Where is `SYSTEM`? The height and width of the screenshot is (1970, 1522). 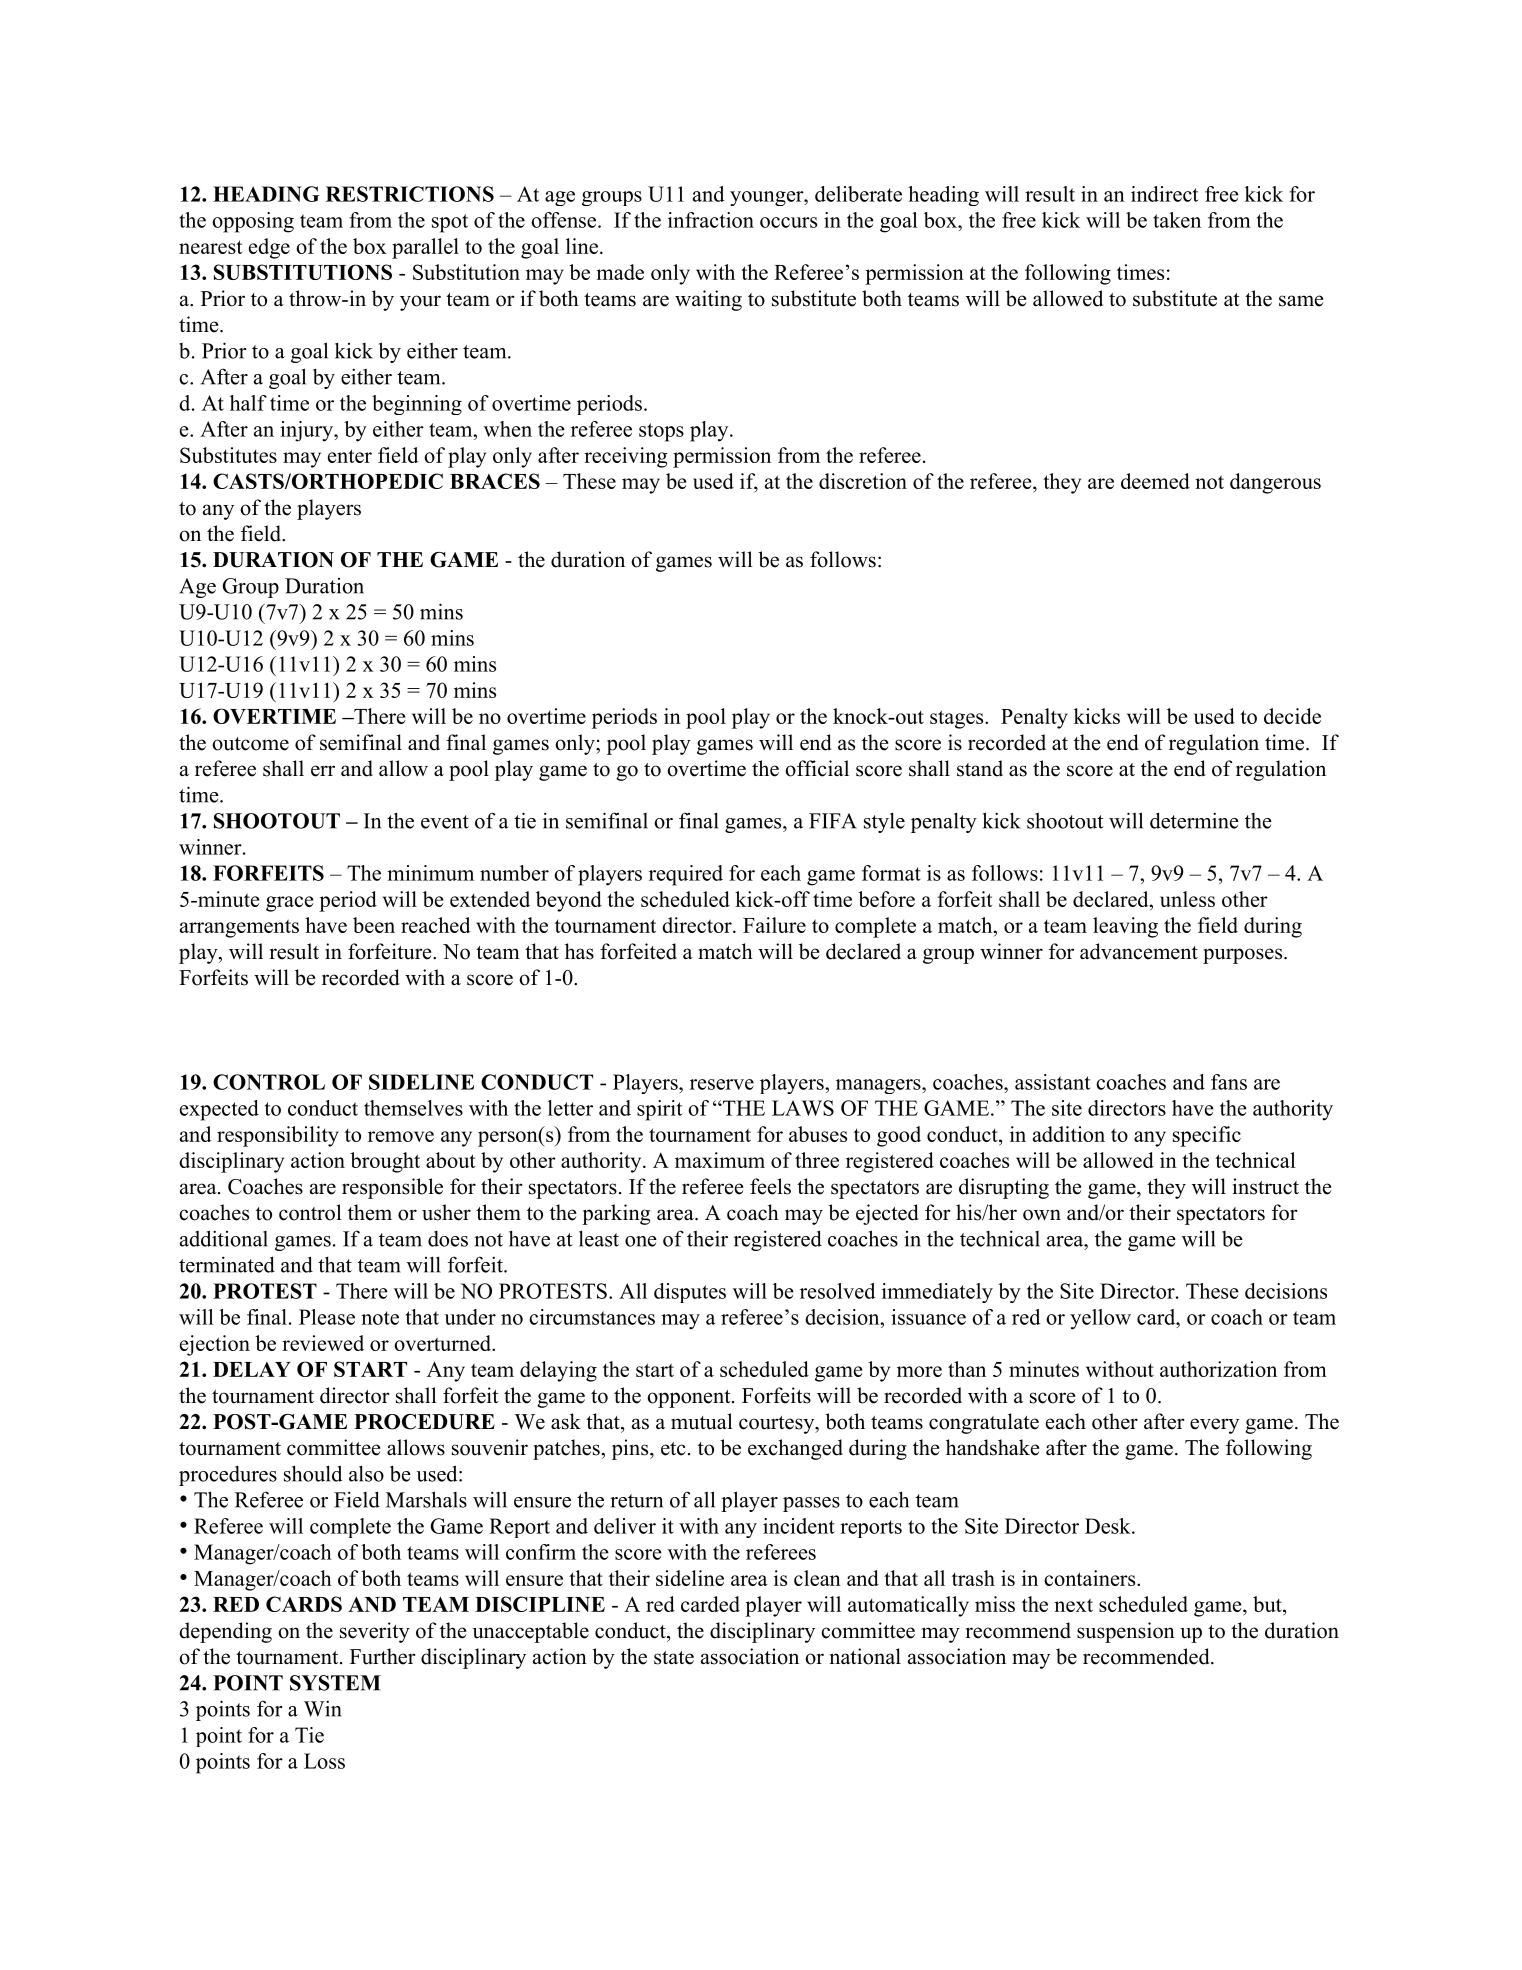 SYSTEM is located at coordinates (335, 1683).
